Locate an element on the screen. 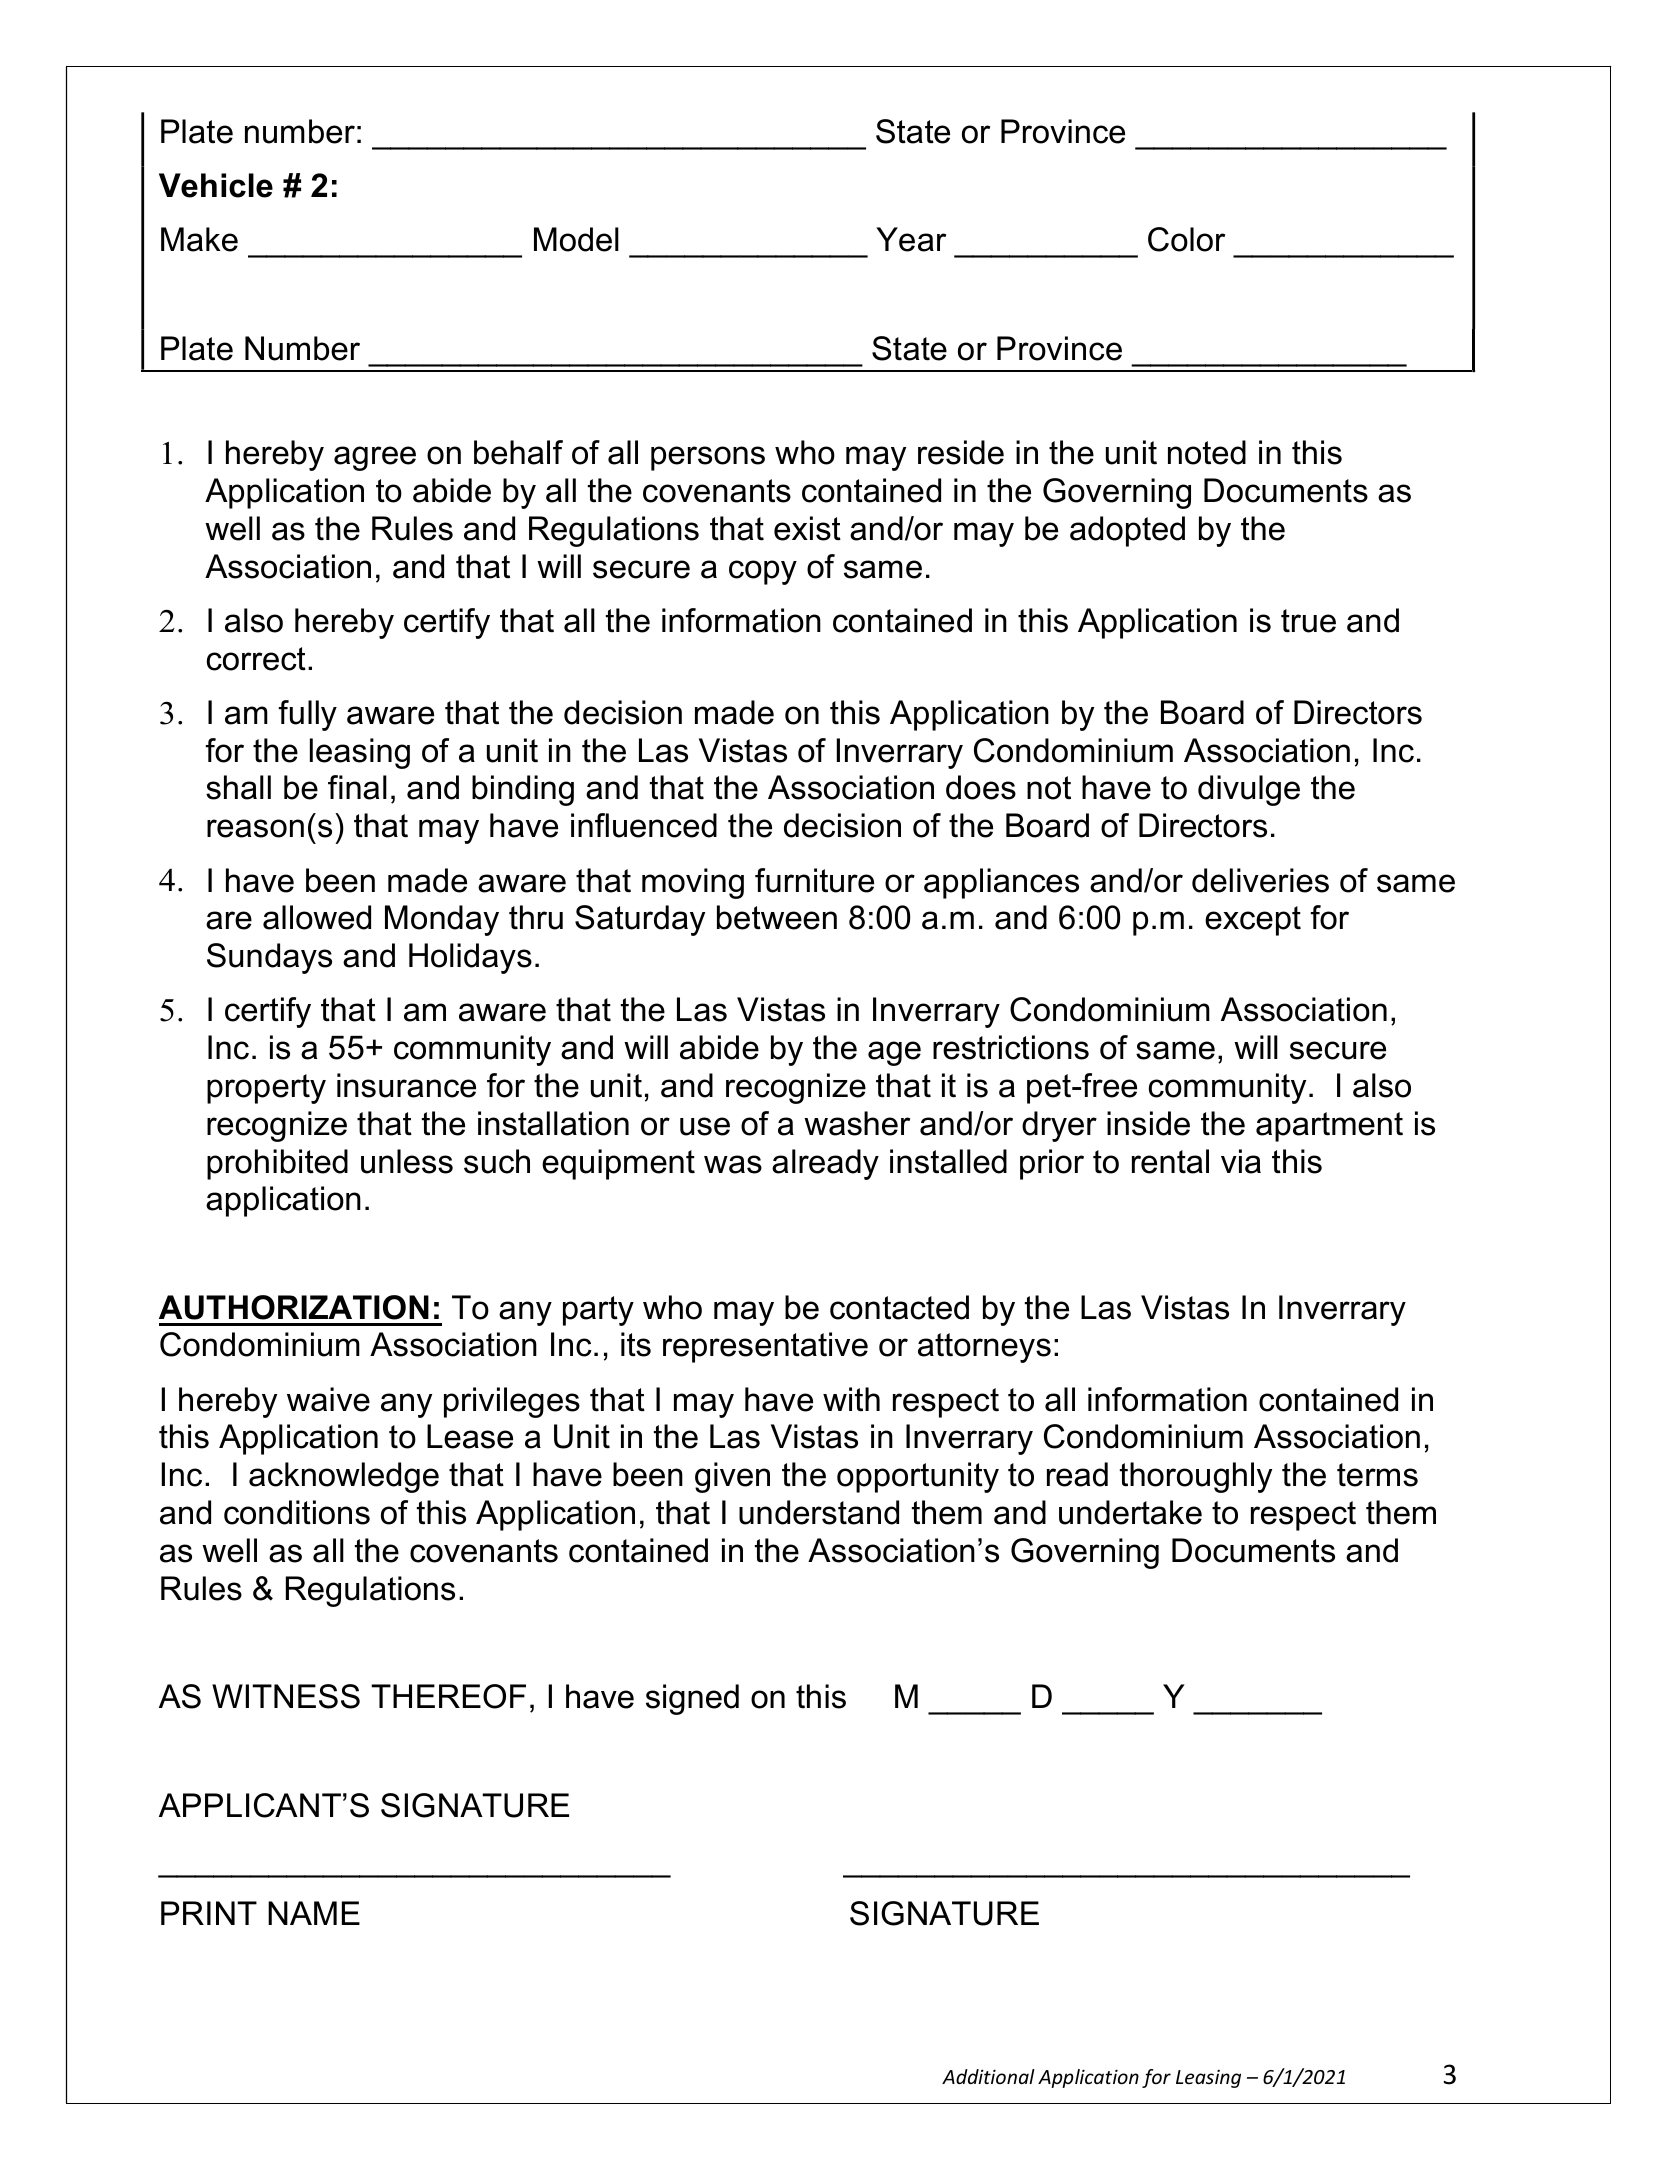  between is located at coordinates (777, 917).
